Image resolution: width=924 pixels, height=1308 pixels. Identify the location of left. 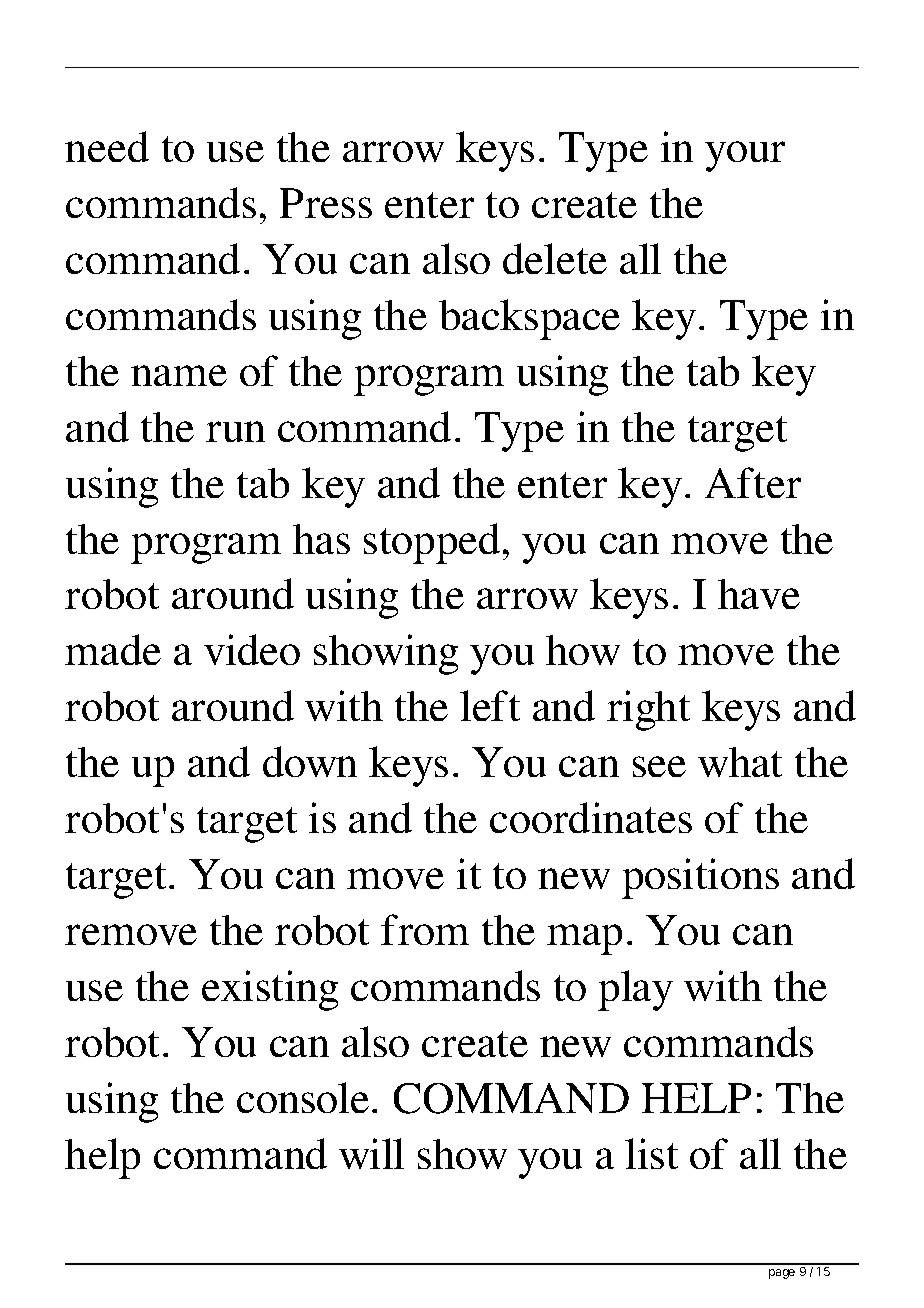
(490, 705).
